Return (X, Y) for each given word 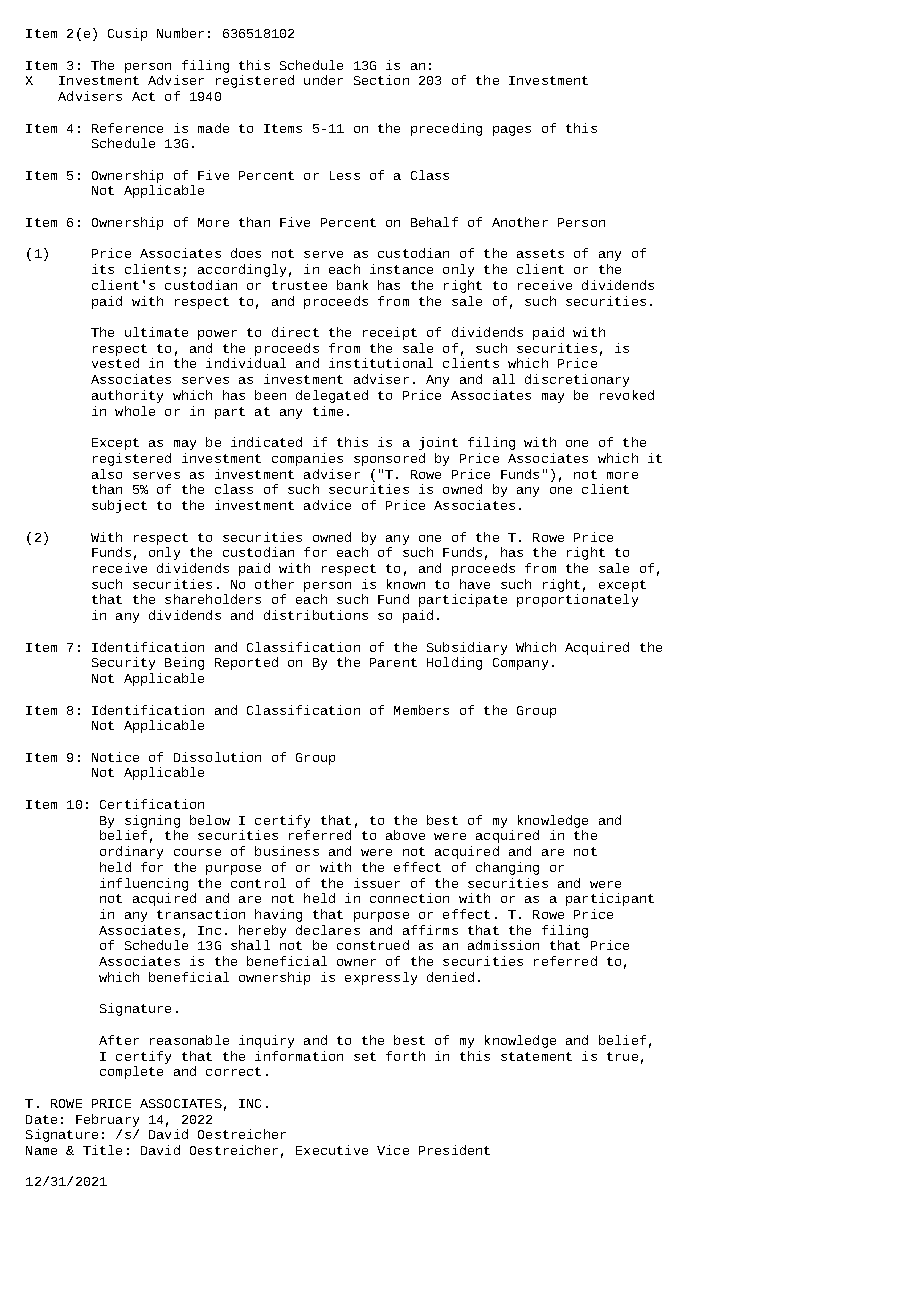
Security (123, 663)
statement (536, 1056)
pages (512, 131)
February (107, 1120)
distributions (316, 615)
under (323, 80)
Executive (332, 1150)
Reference (127, 128)
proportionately (577, 600)
